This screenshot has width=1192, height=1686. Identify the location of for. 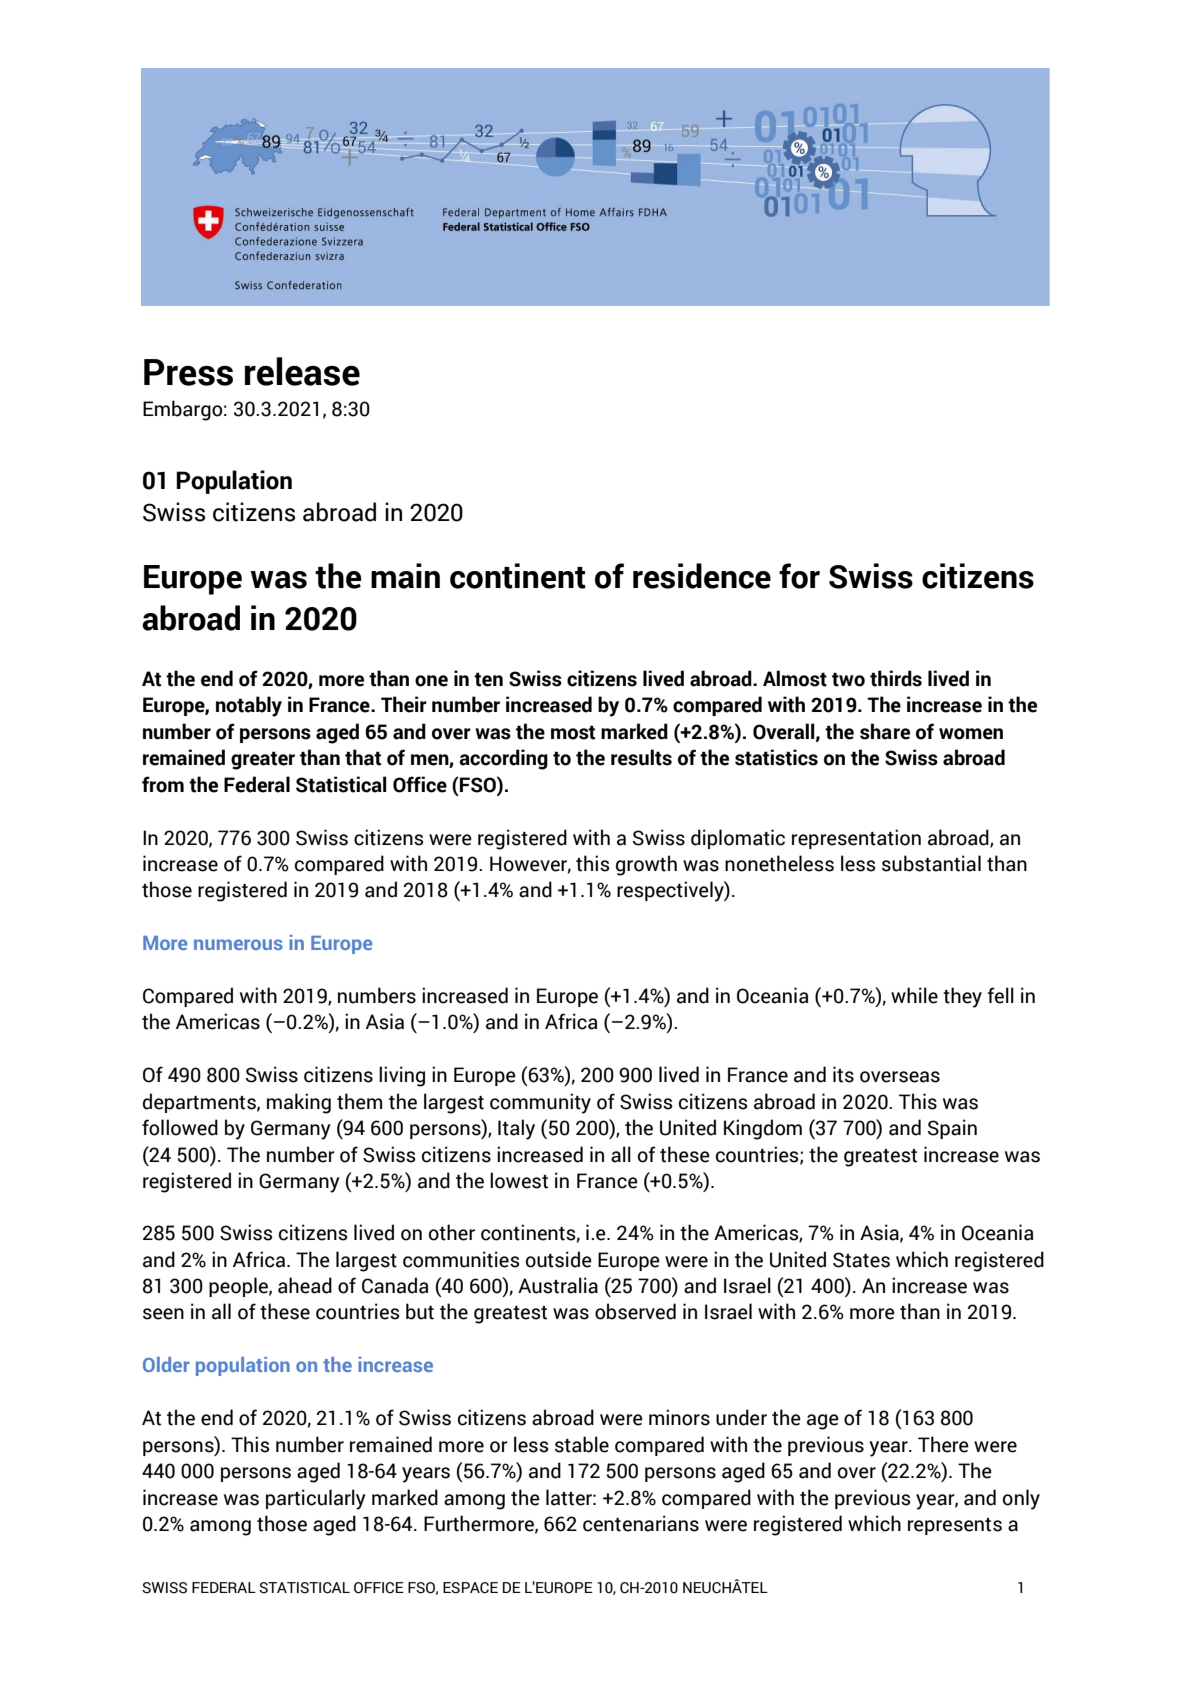
(799, 576).
